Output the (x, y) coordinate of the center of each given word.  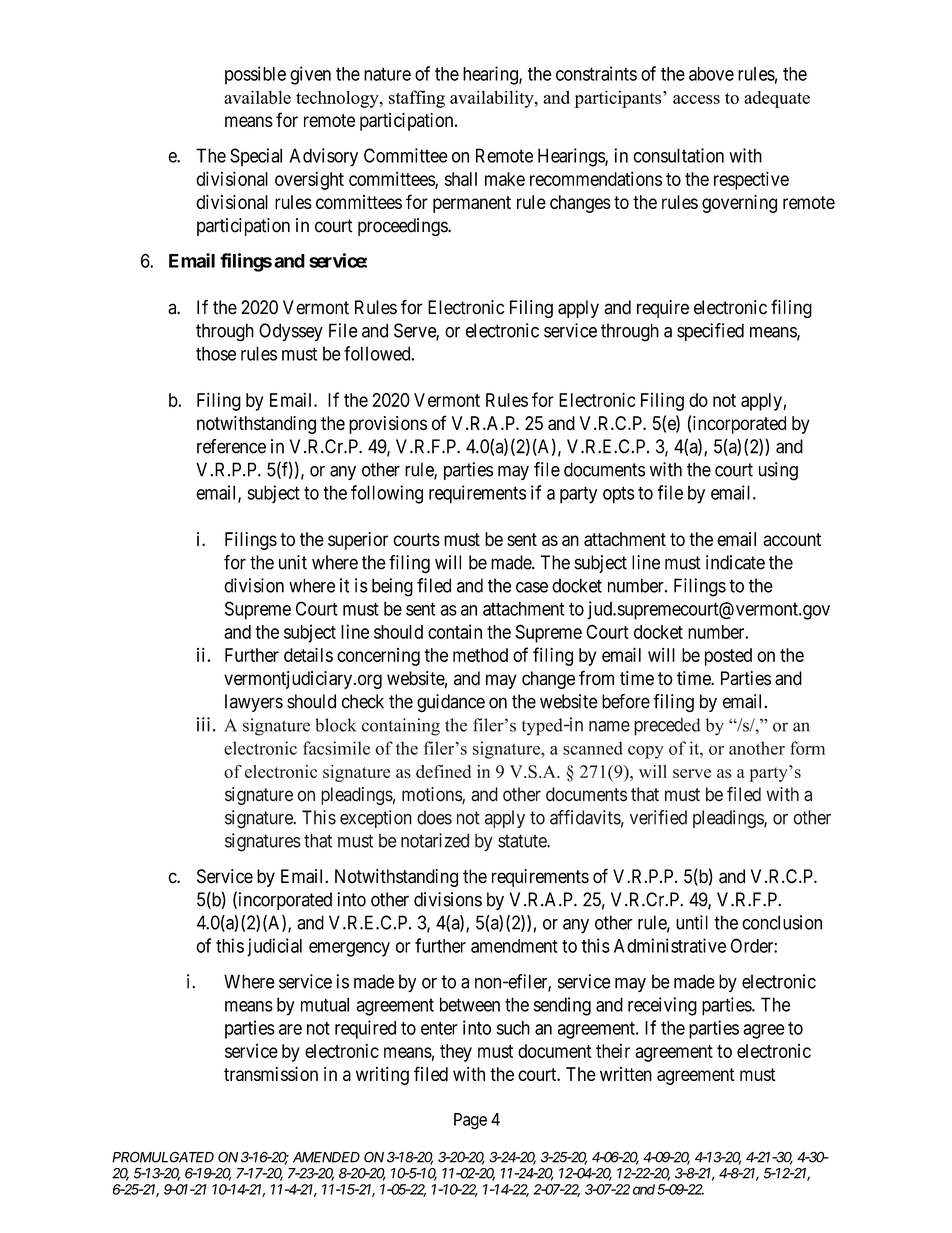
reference (231, 446)
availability (493, 99)
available (257, 97)
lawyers (254, 703)
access (696, 99)
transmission (271, 1074)
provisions (388, 425)
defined (443, 771)
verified (658, 817)
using (778, 471)
